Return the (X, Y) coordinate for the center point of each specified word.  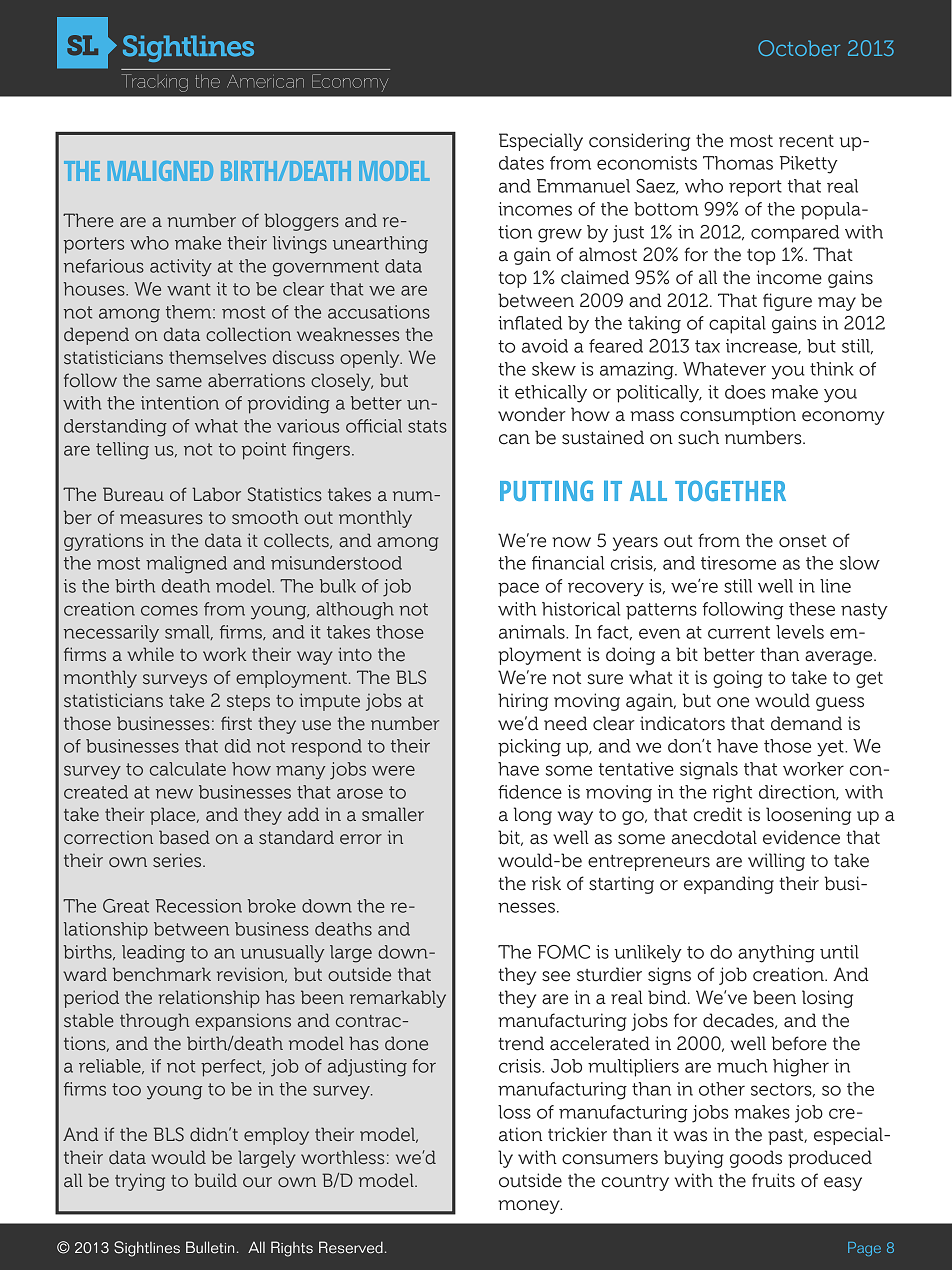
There (88, 220)
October (799, 48)
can (514, 439)
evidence (801, 837)
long (533, 816)
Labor (216, 494)
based (184, 837)
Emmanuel (583, 186)
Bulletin (210, 1247)
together (730, 490)
